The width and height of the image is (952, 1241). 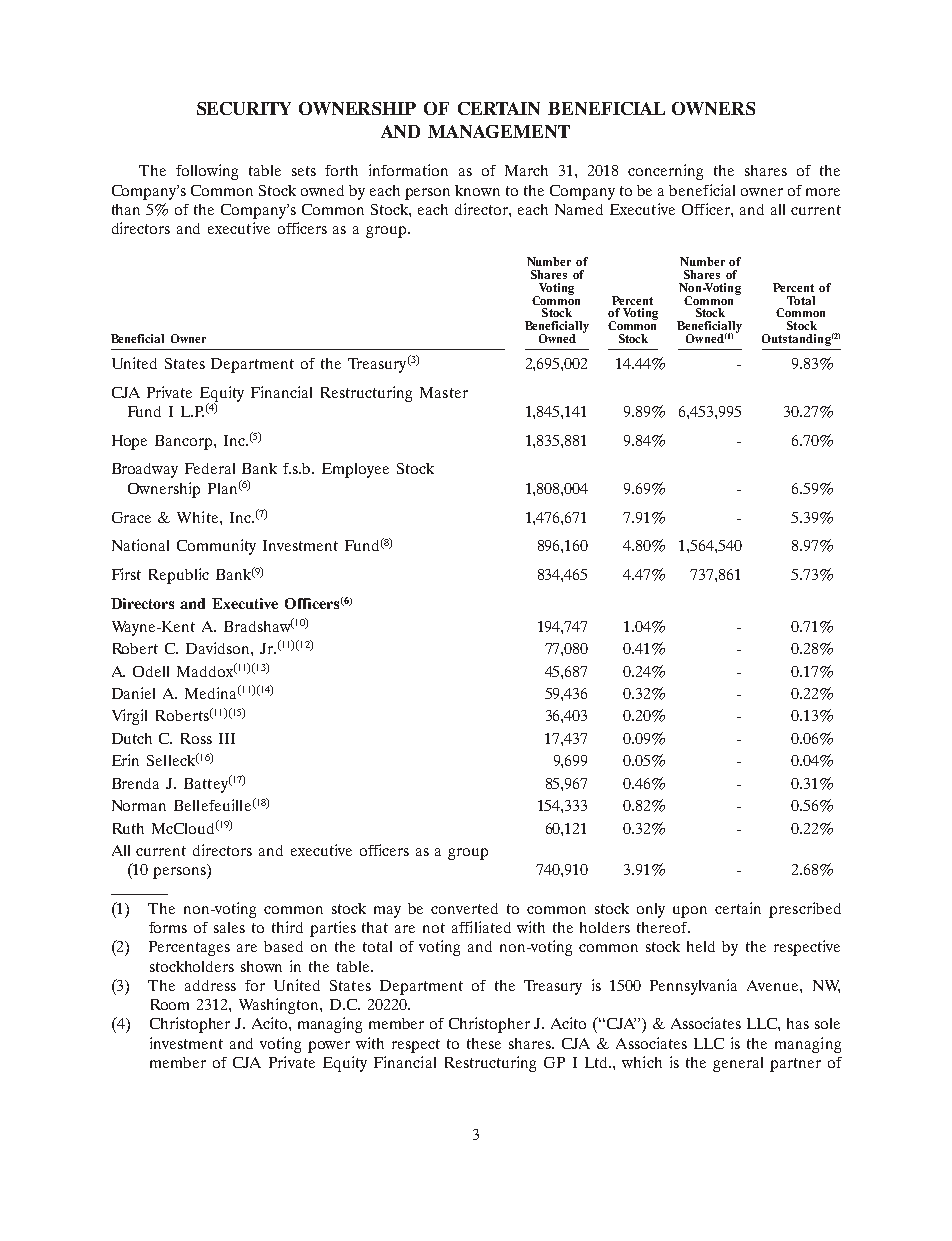 I want to click on following, so click(x=207, y=172).
